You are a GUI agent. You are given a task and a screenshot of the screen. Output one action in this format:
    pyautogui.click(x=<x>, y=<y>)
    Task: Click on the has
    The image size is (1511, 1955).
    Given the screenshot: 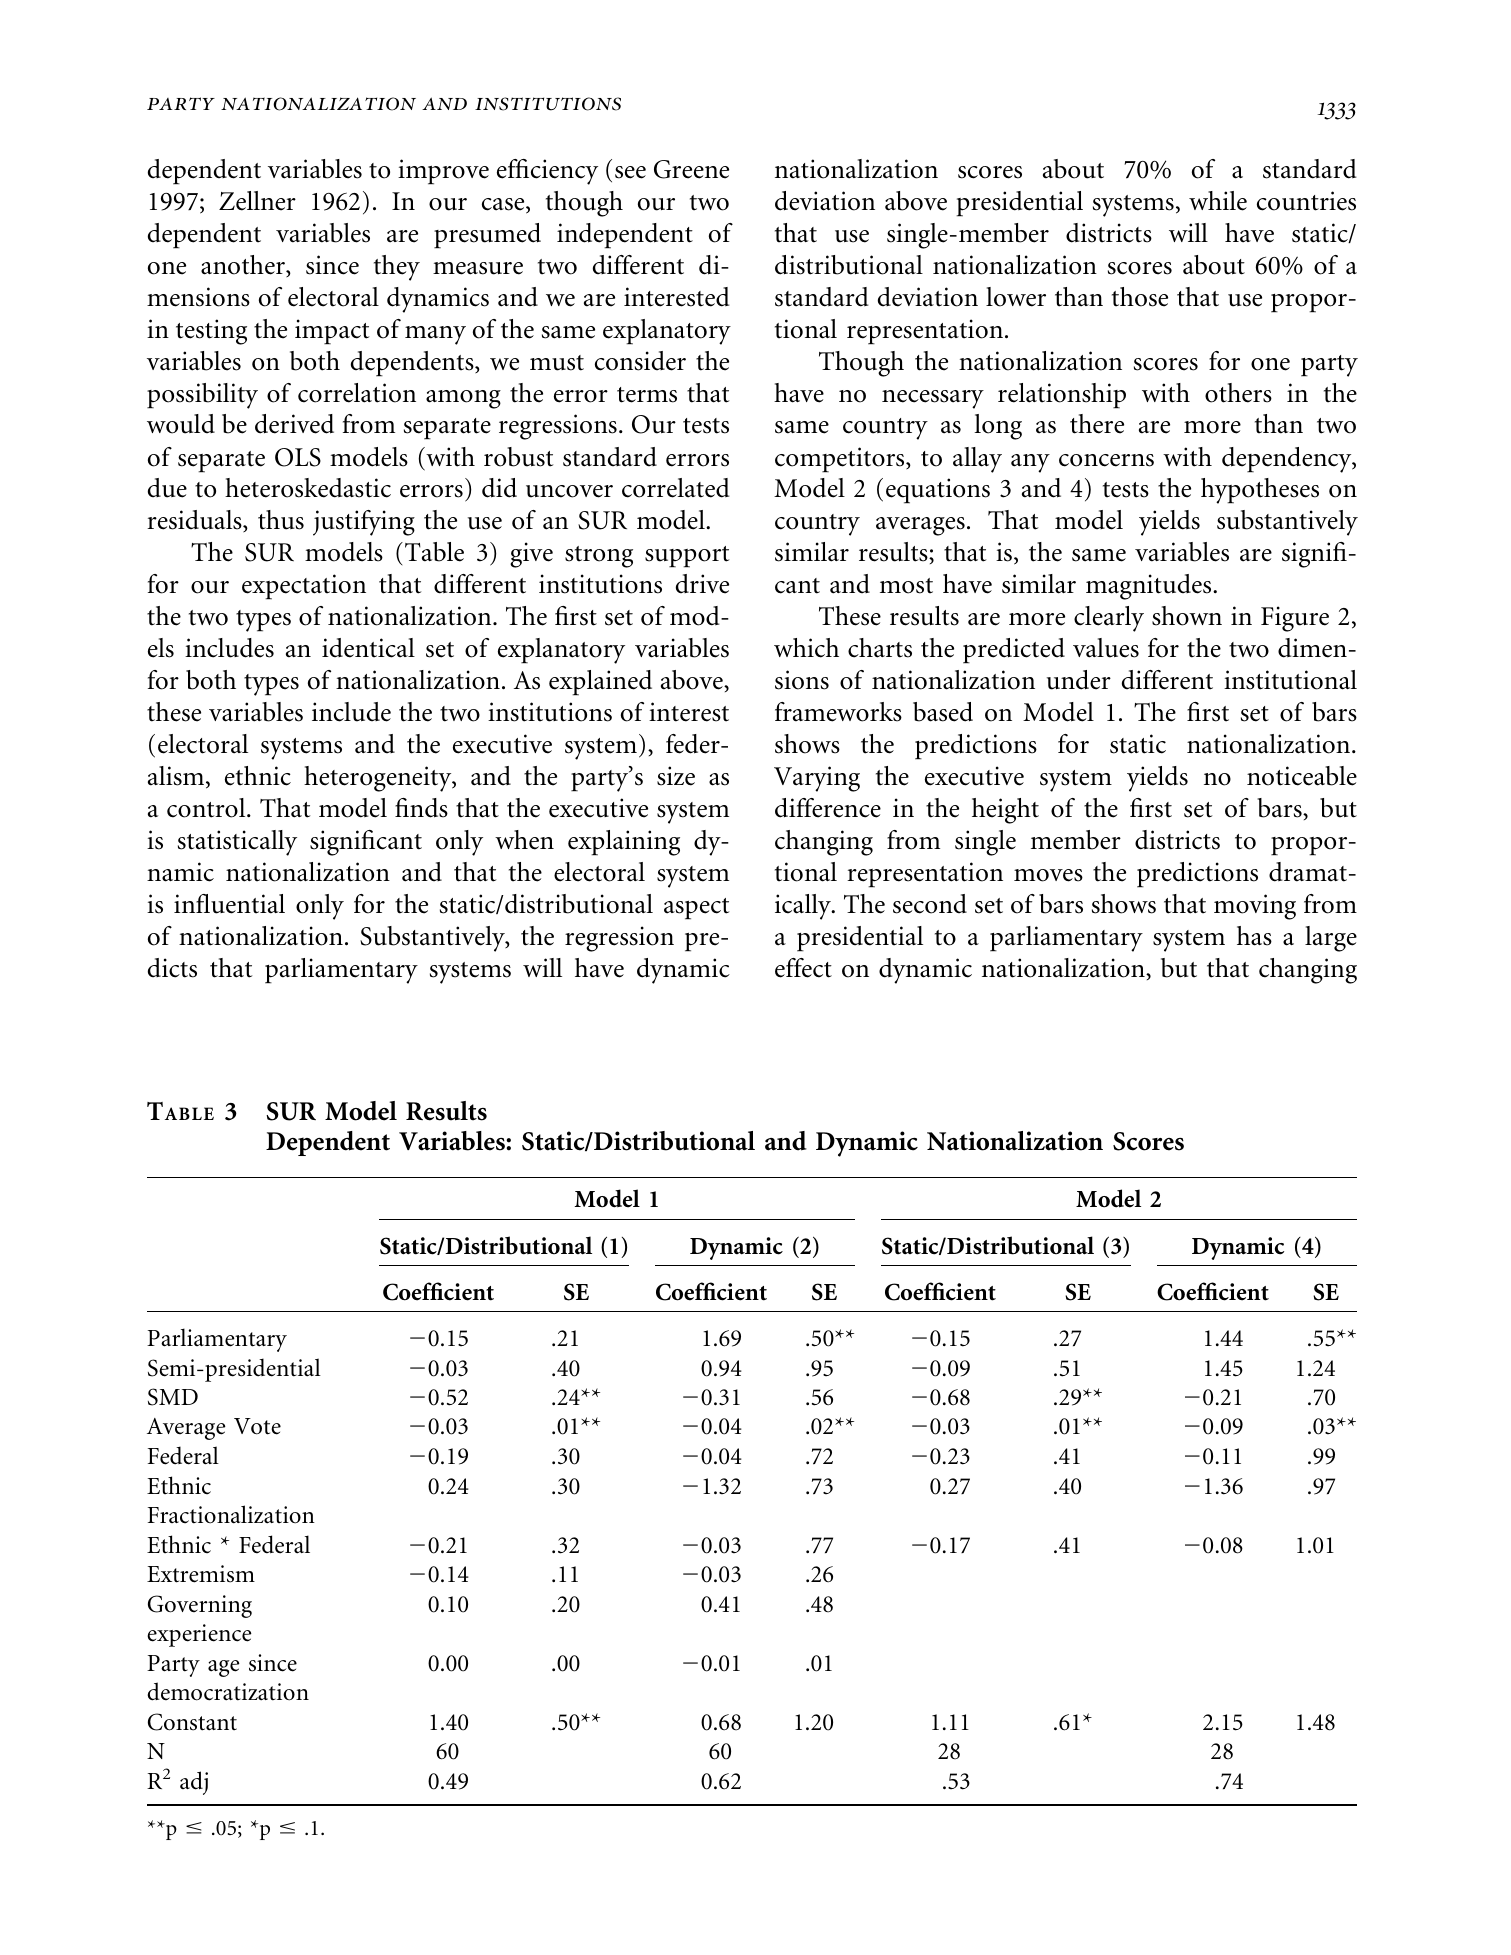 What is the action you would take?
    pyautogui.click(x=1254, y=936)
